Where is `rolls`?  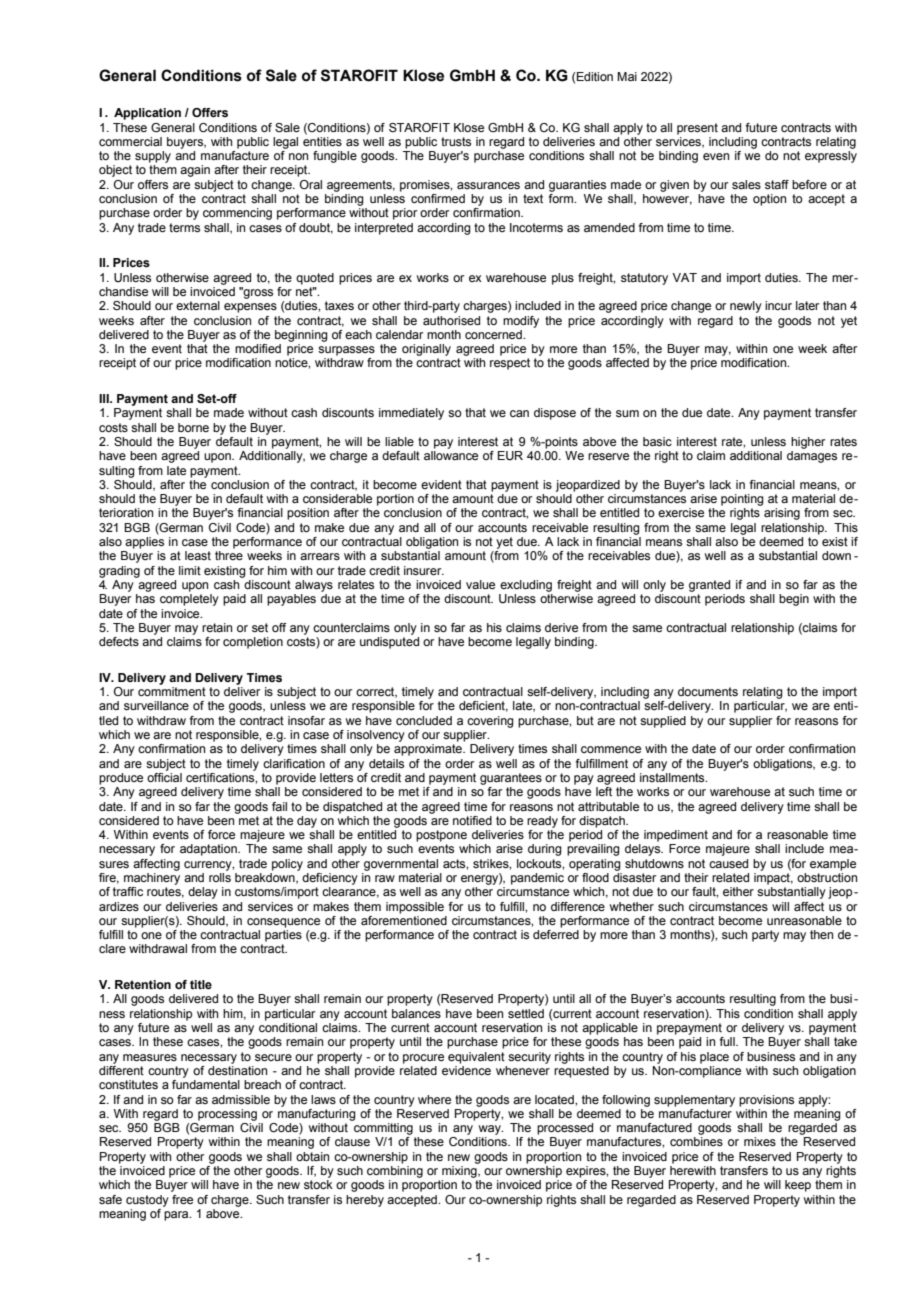 rolls is located at coordinates (220, 877).
